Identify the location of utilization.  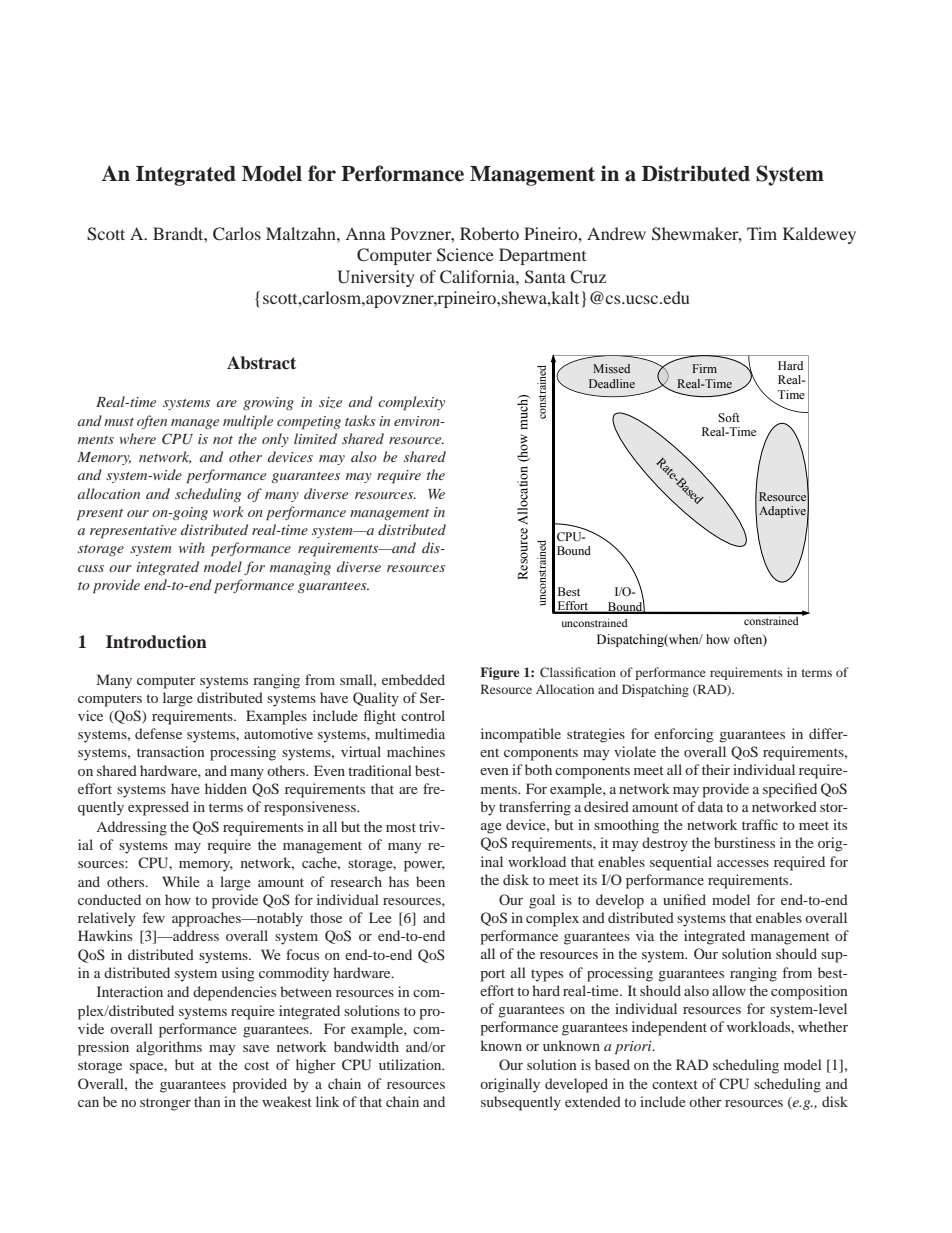
(411, 1064).
